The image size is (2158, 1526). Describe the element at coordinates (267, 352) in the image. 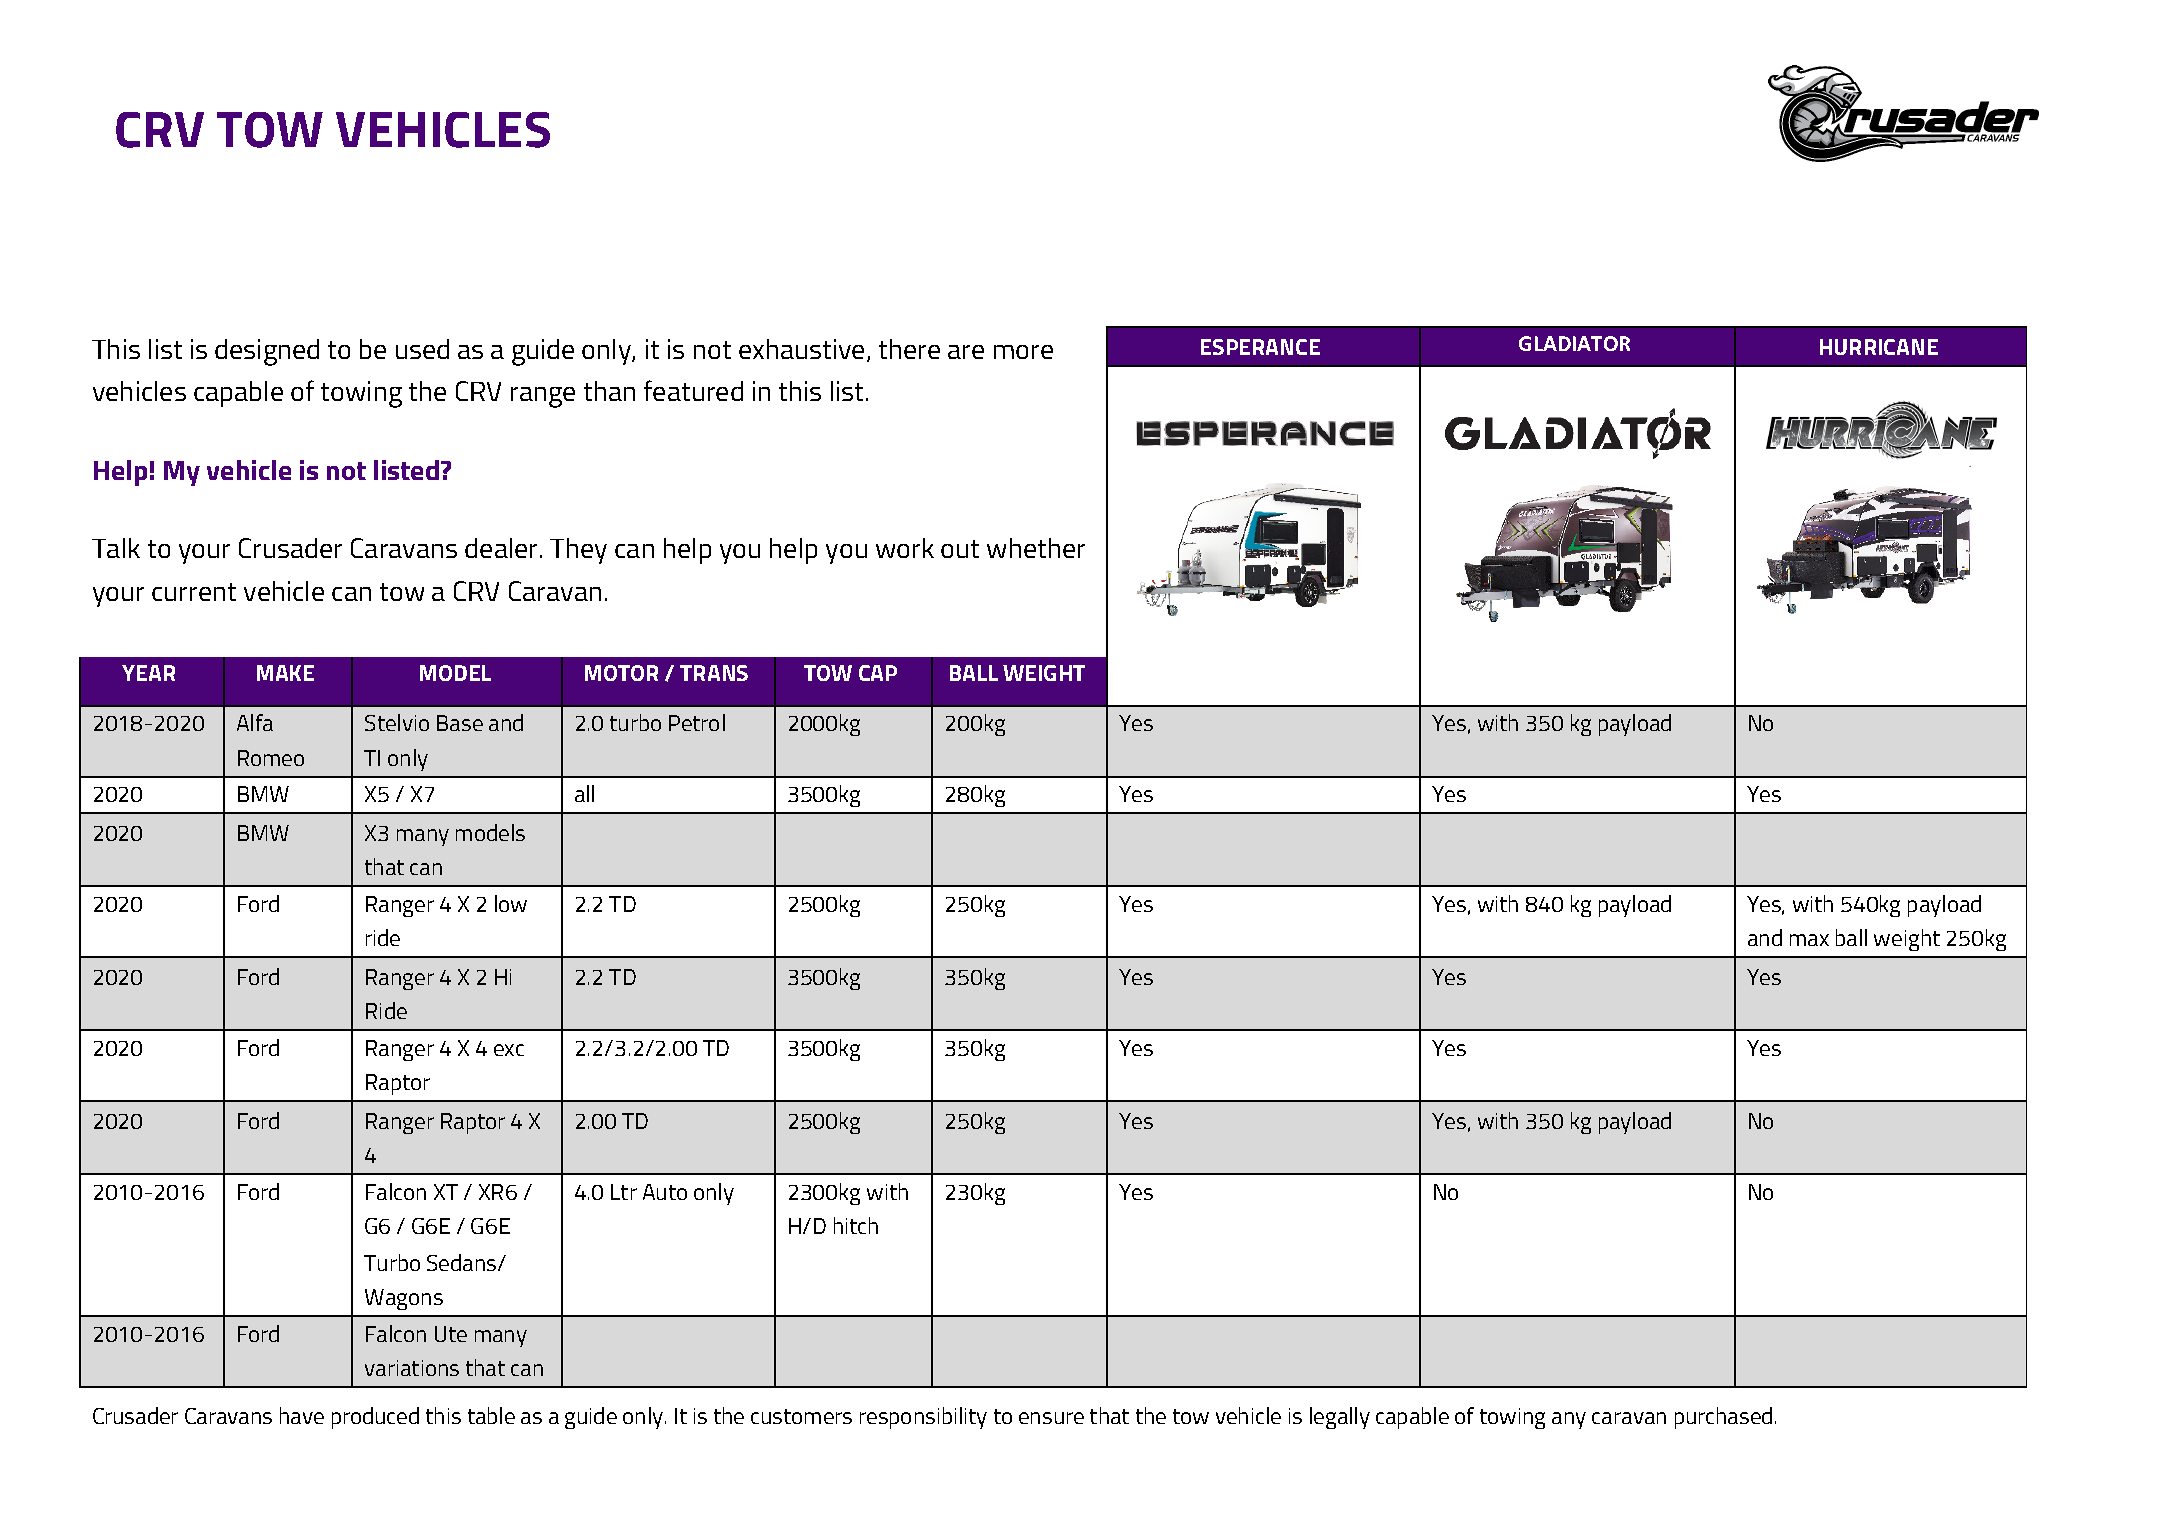

I see `designed` at that location.
